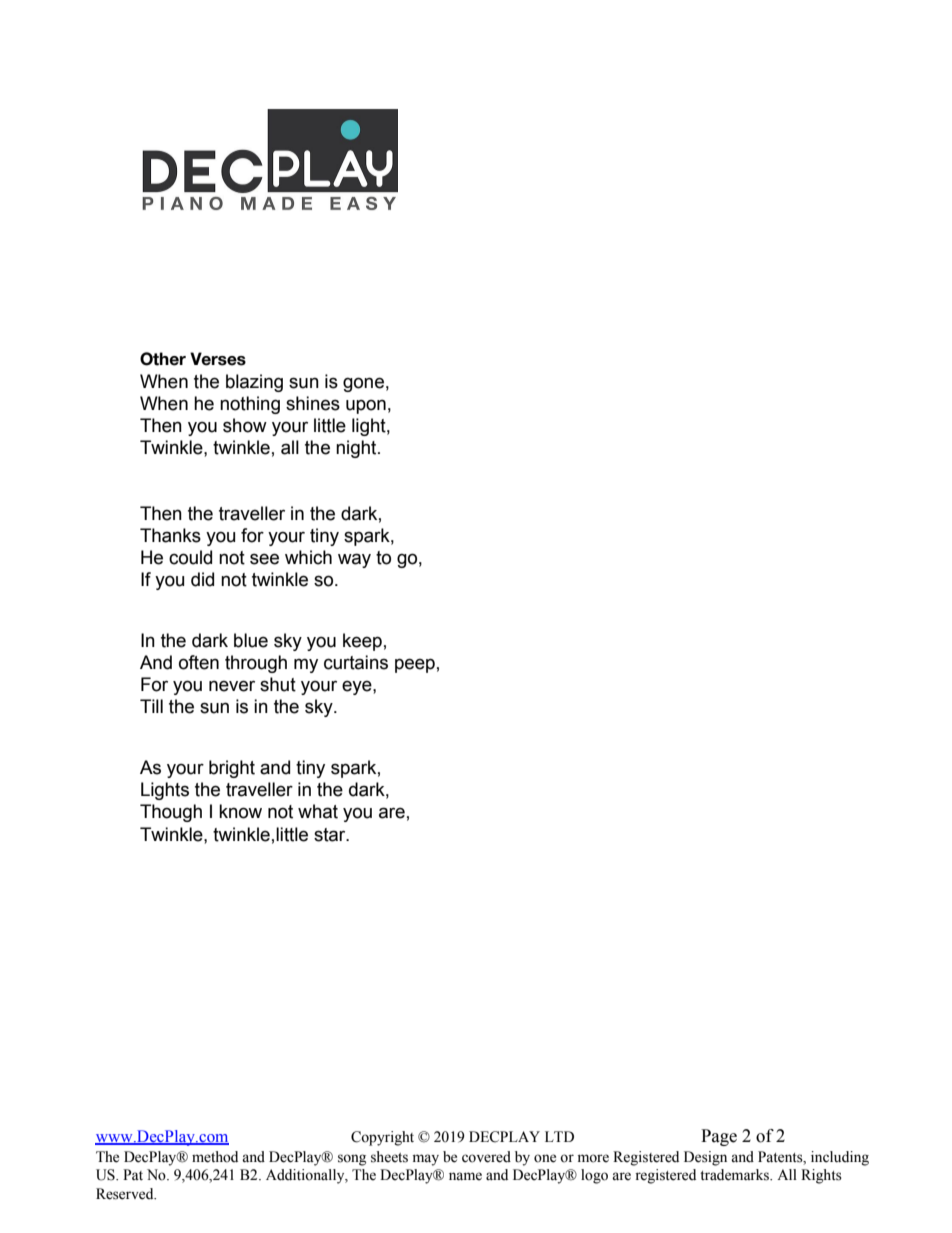  Describe the element at coordinates (363, 384) in the page. I see `gone` at that location.
